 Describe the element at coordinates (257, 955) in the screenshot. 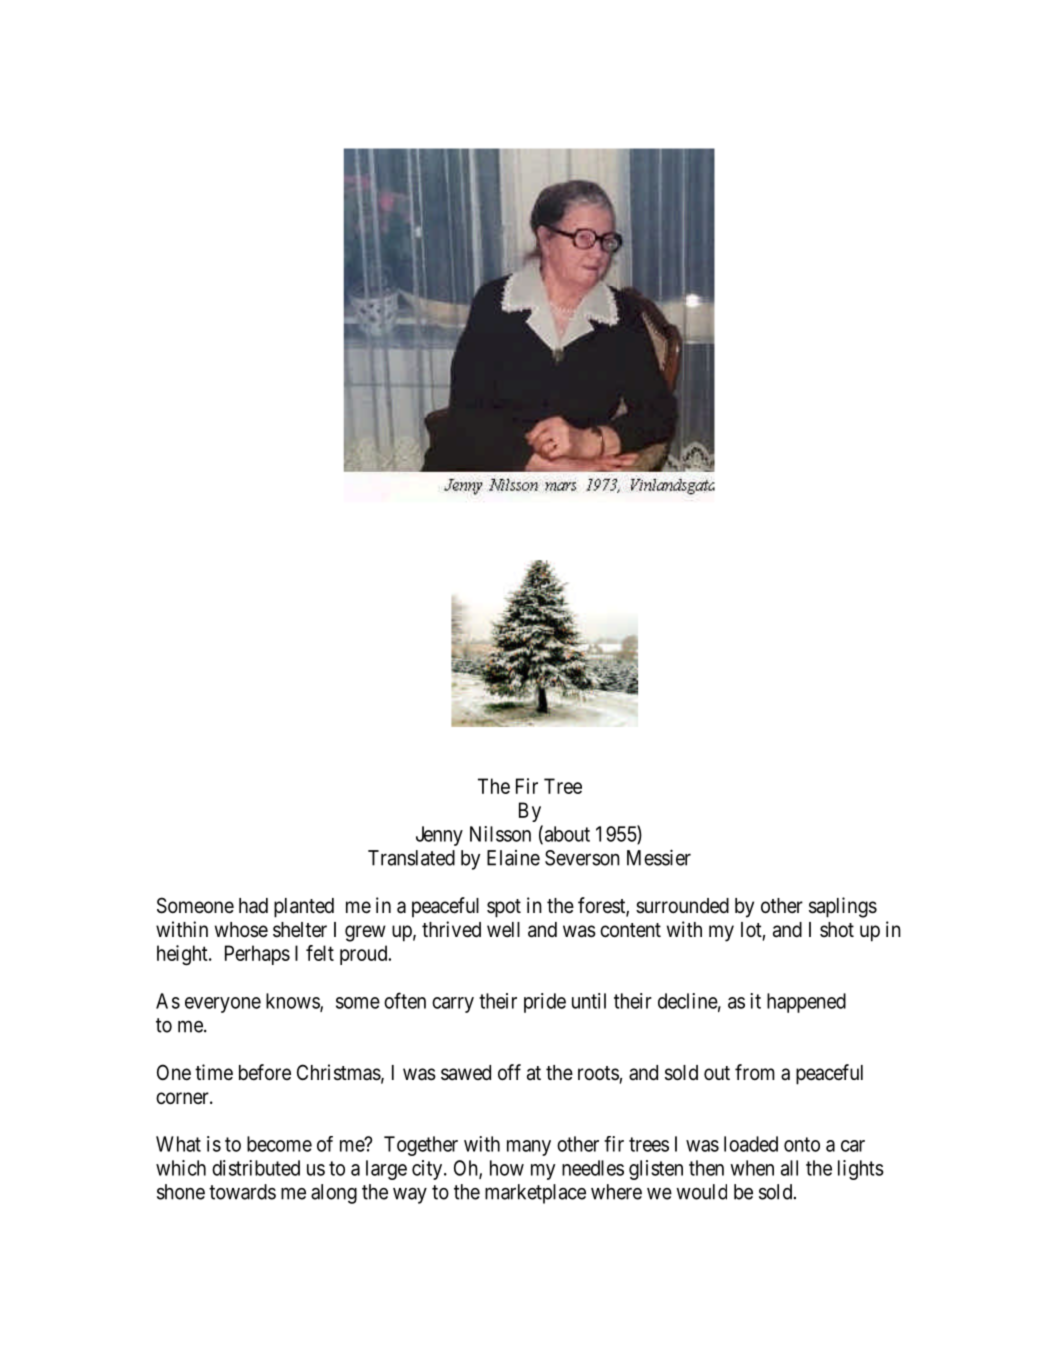

I see `Perhaps` at that location.
